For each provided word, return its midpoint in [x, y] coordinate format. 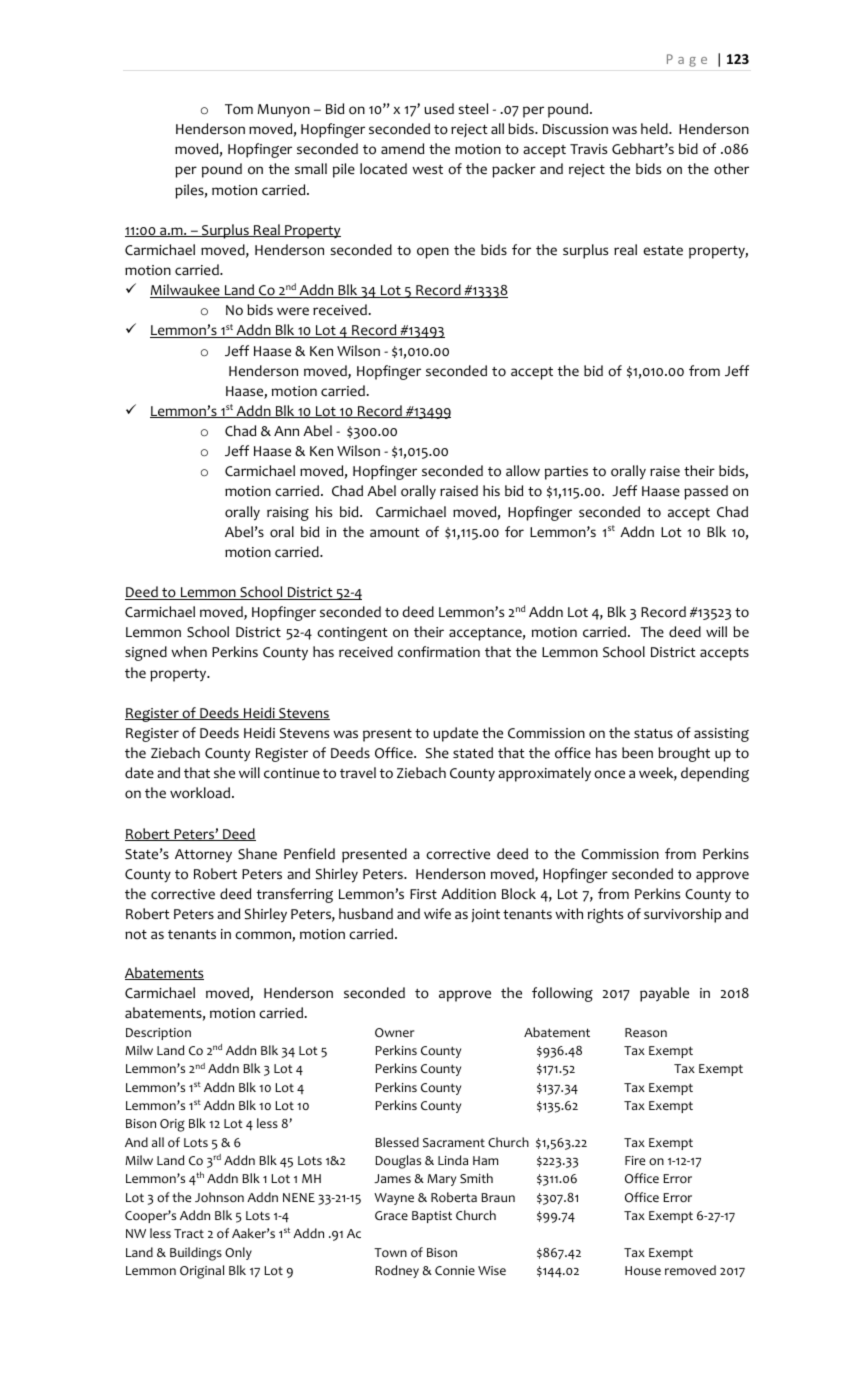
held [655, 128]
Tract [189, 1233]
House [643, 1270]
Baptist [432, 1217]
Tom [239, 109]
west [427, 169]
